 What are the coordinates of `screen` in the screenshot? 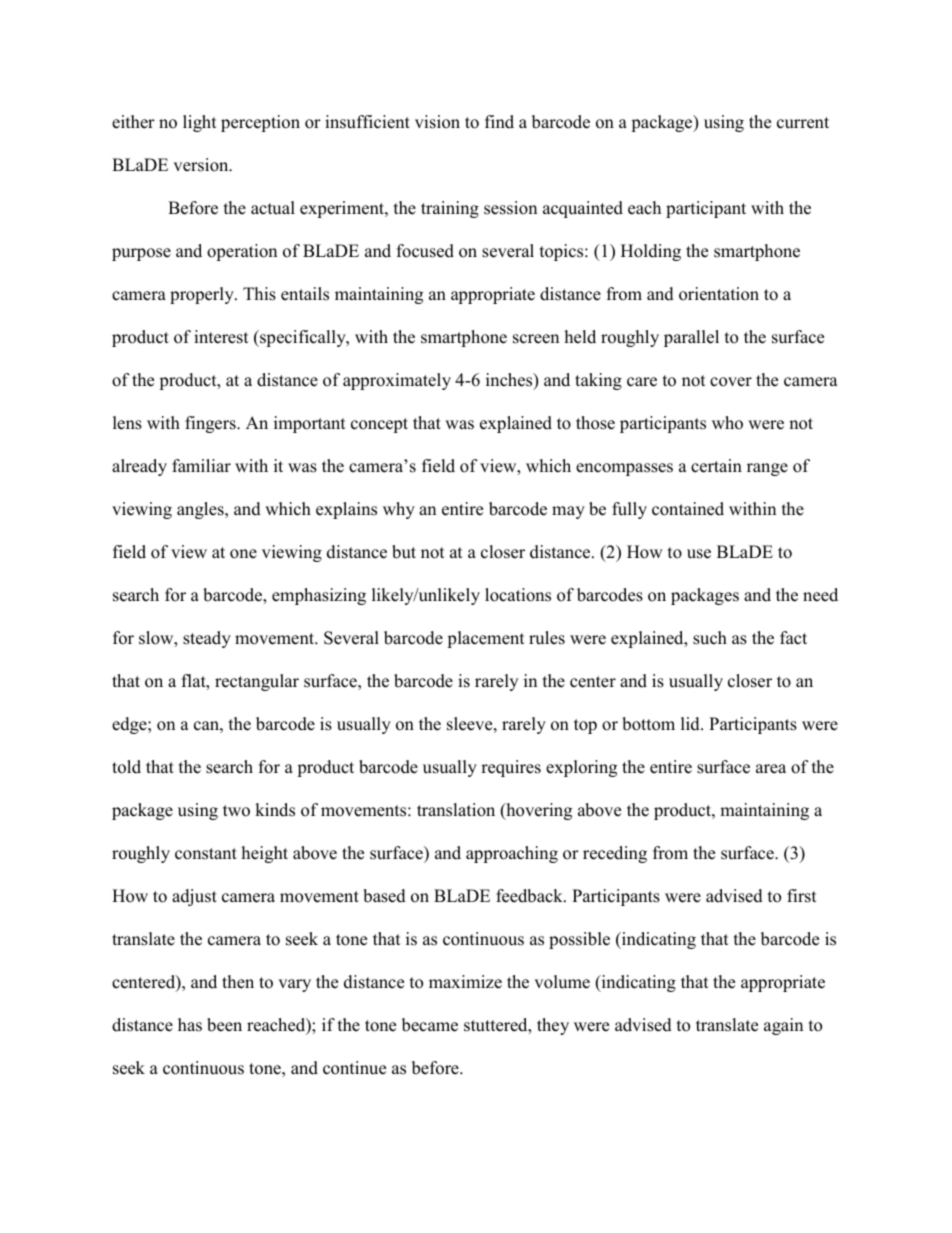 It's located at (536, 339).
